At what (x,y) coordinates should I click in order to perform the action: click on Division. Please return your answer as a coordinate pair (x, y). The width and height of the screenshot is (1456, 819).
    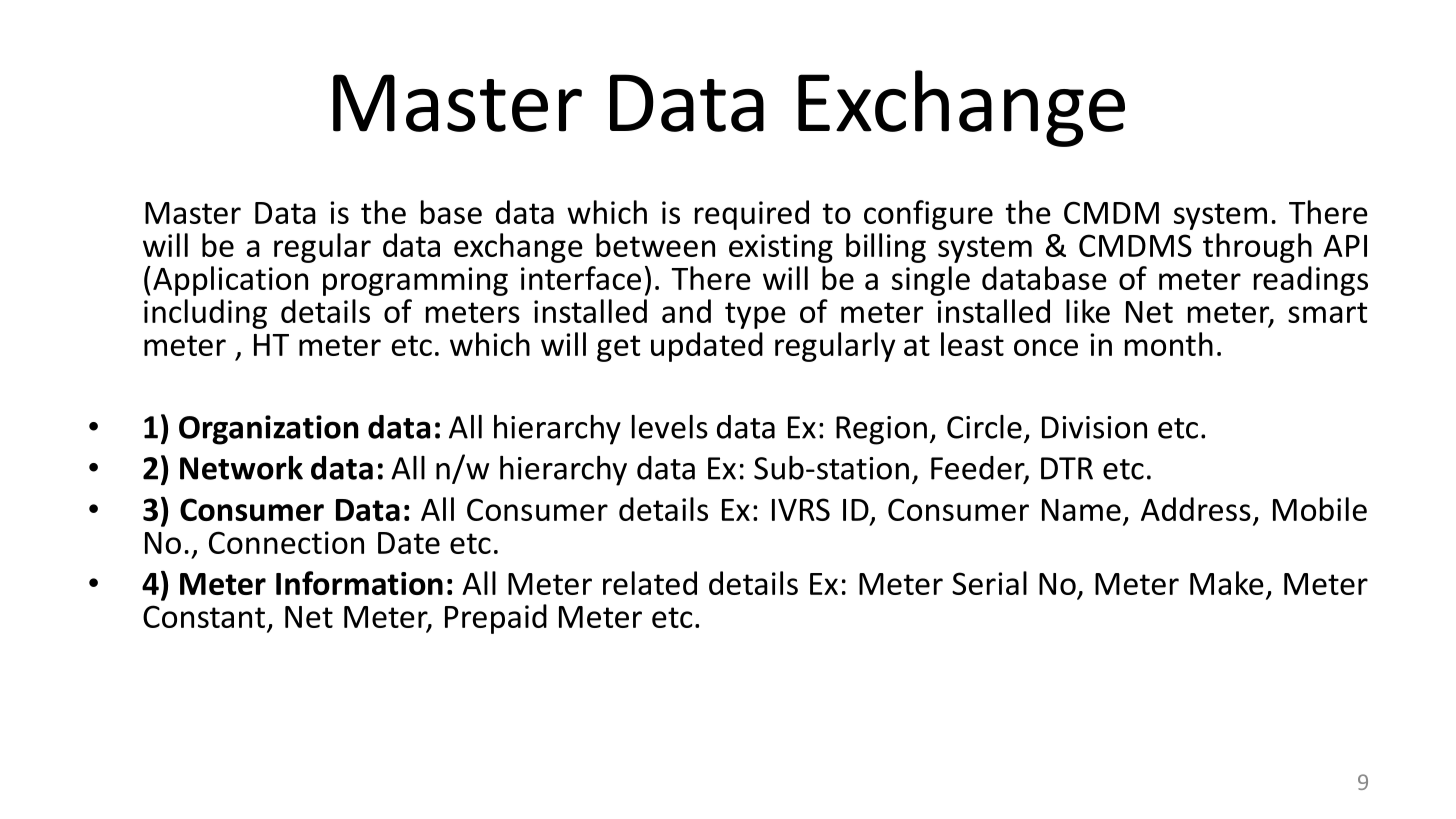
    Looking at the image, I should click on (1094, 427).
